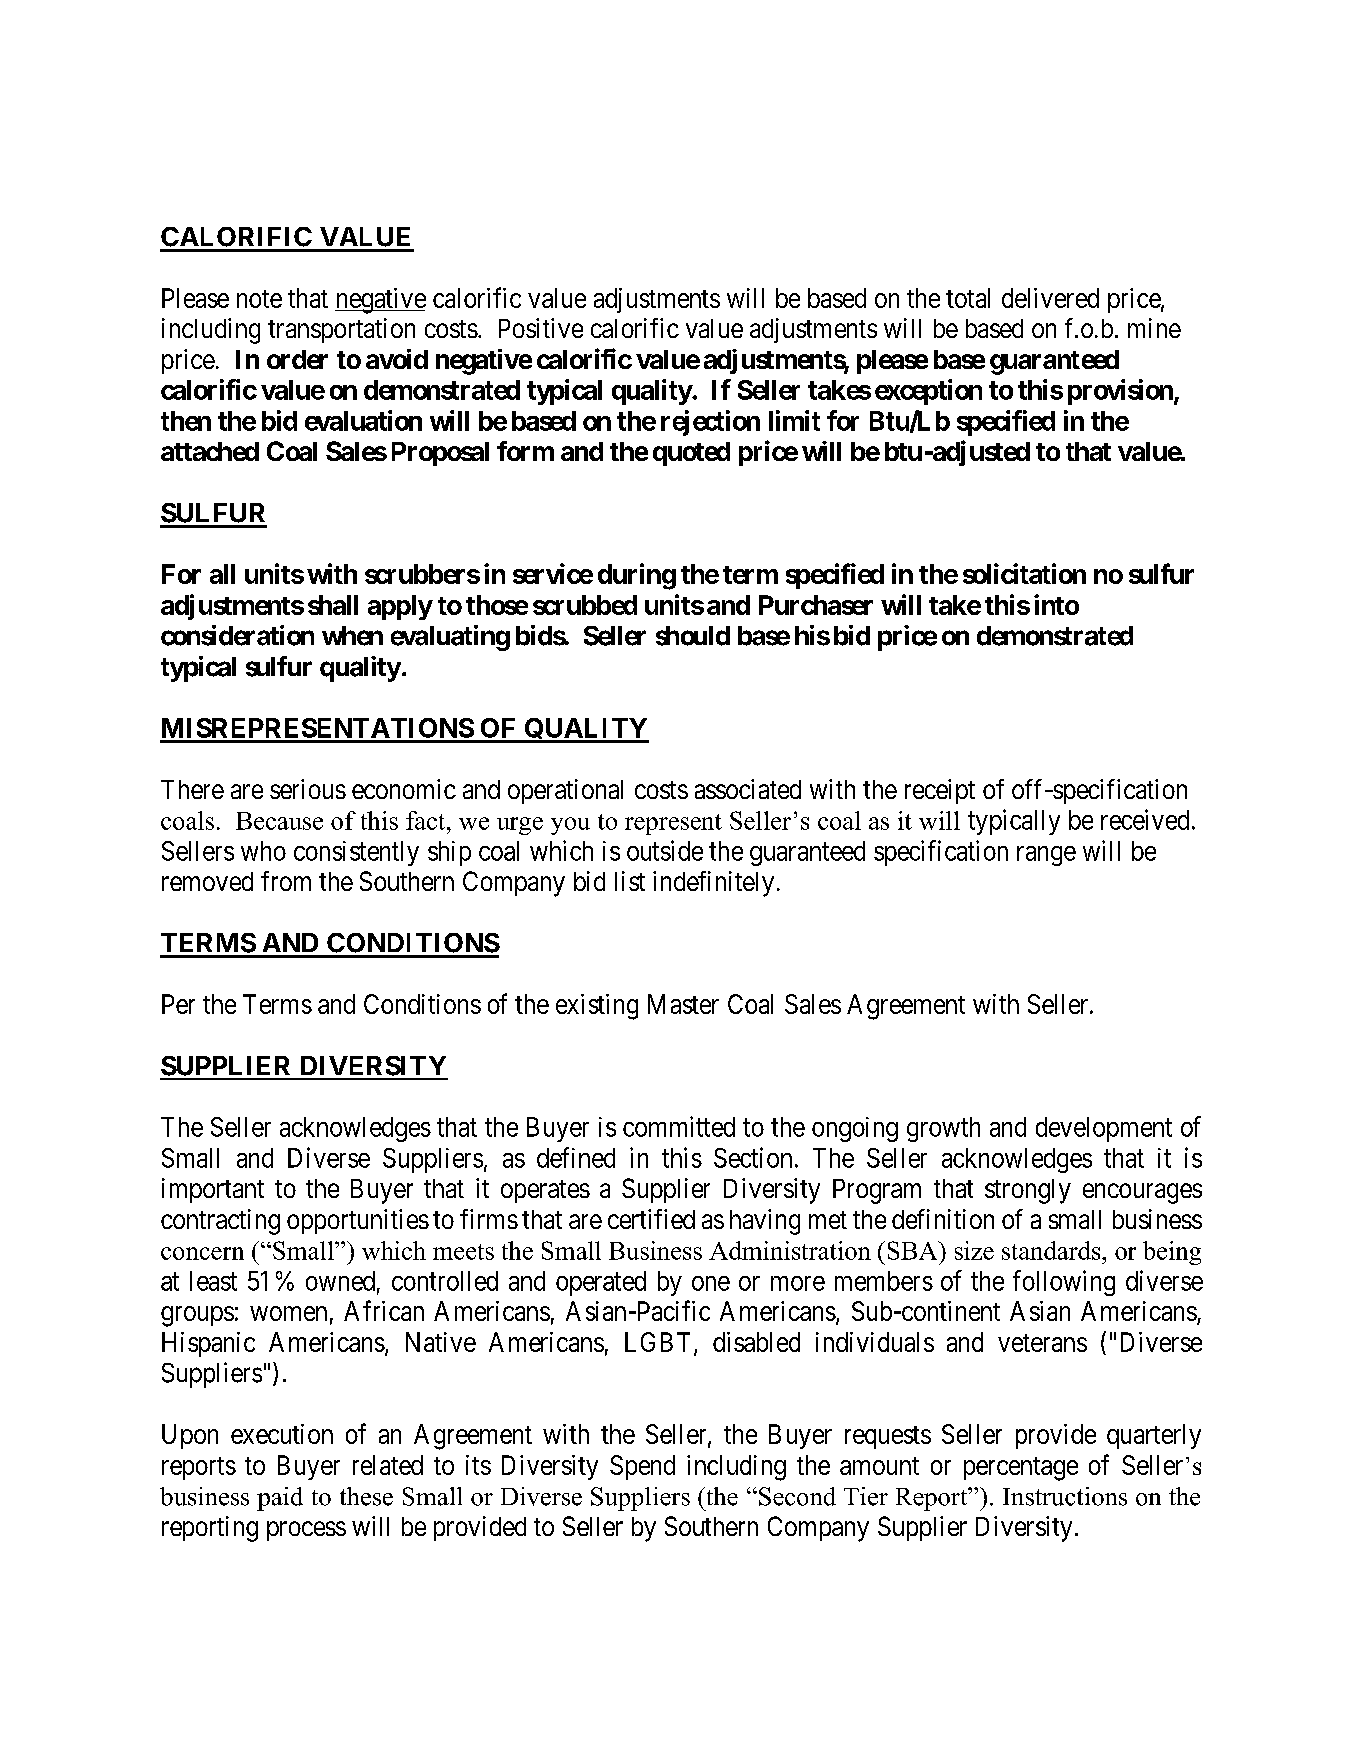 This image has height=1762, width=1362. I want to click on solicitation, so click(1024, 573).
